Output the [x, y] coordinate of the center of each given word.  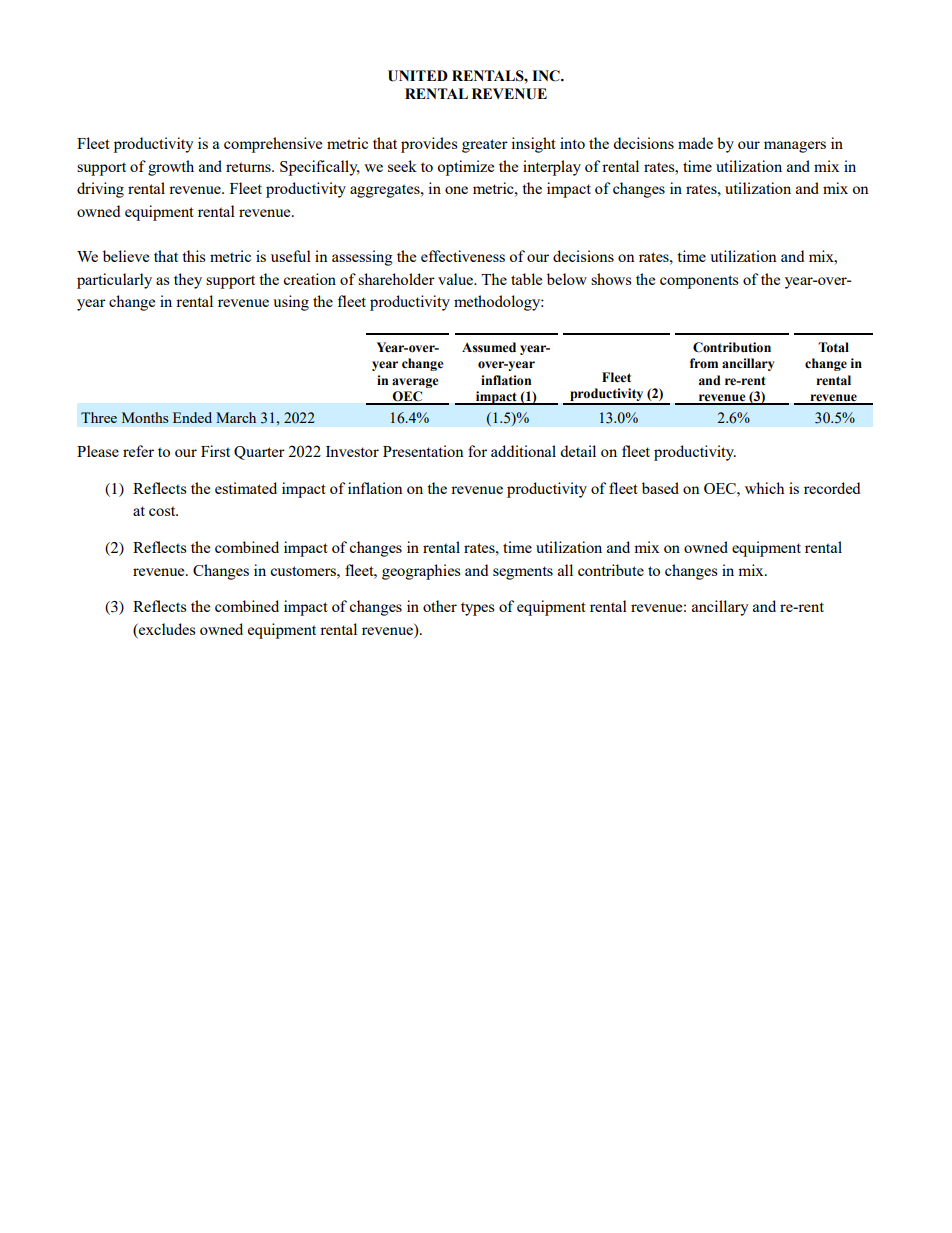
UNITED [418, 76]
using [291, 303]
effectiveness [463, 256]
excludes [166, 629]
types [478, 609]
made [695, 143]
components [699, 282]
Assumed [489, 347]
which [764, 488]
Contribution [732, 347]
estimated [246, 488]
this [194, 256]
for [477, 451]
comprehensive [273, 145]
